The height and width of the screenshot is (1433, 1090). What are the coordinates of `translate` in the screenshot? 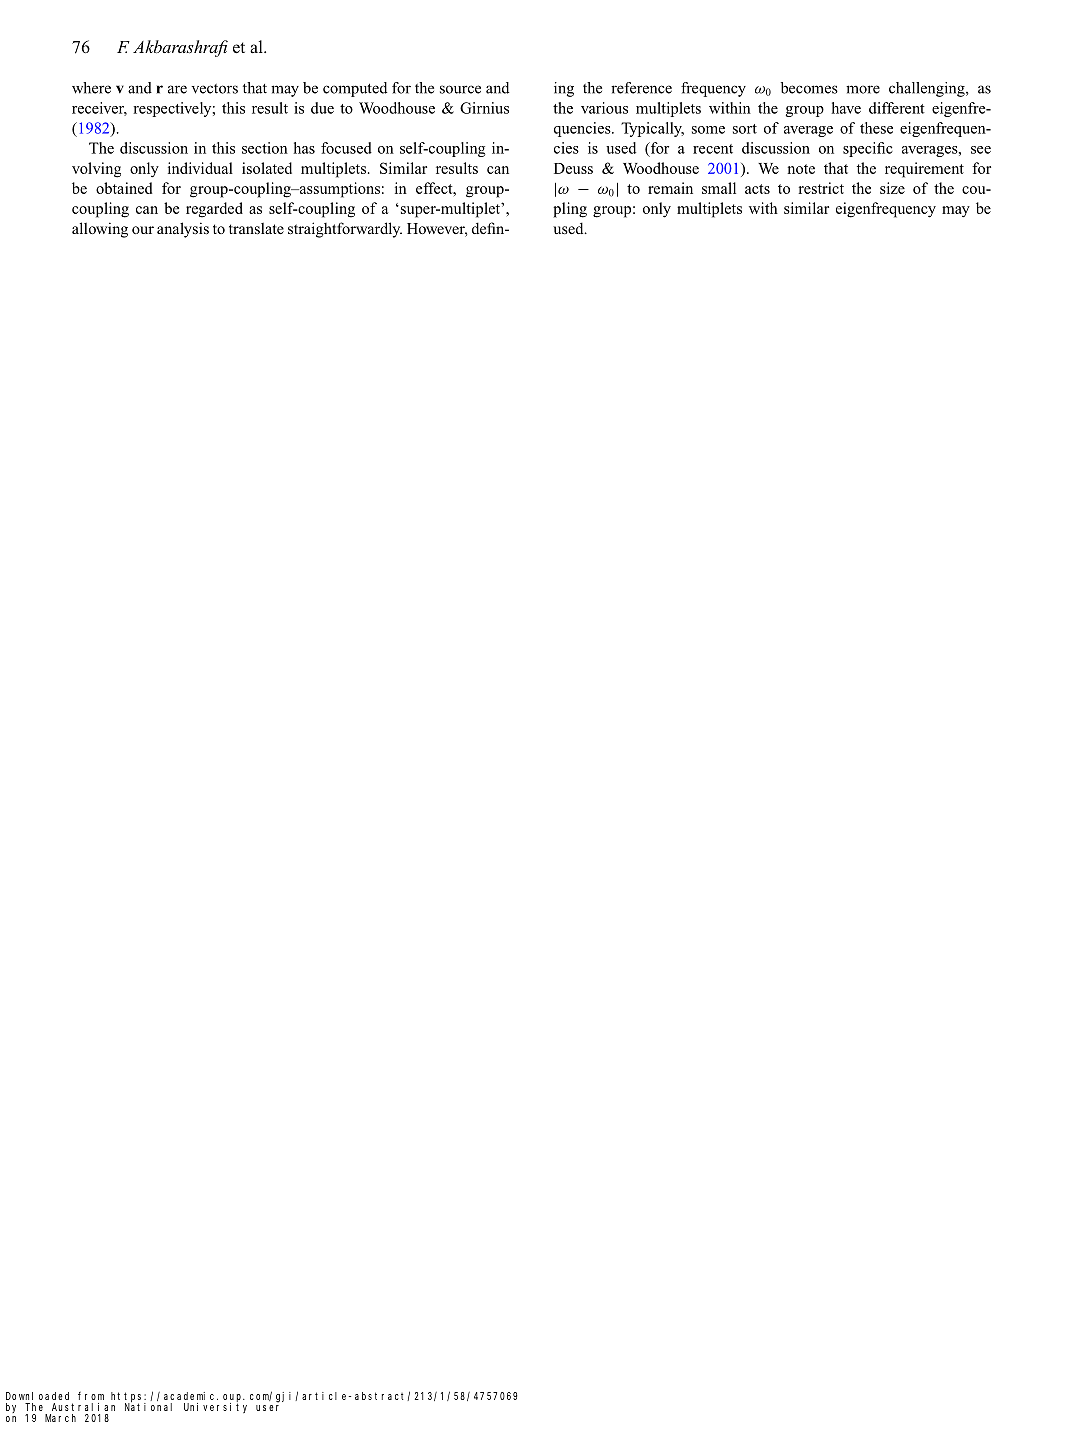 It's located at (256, 228).
